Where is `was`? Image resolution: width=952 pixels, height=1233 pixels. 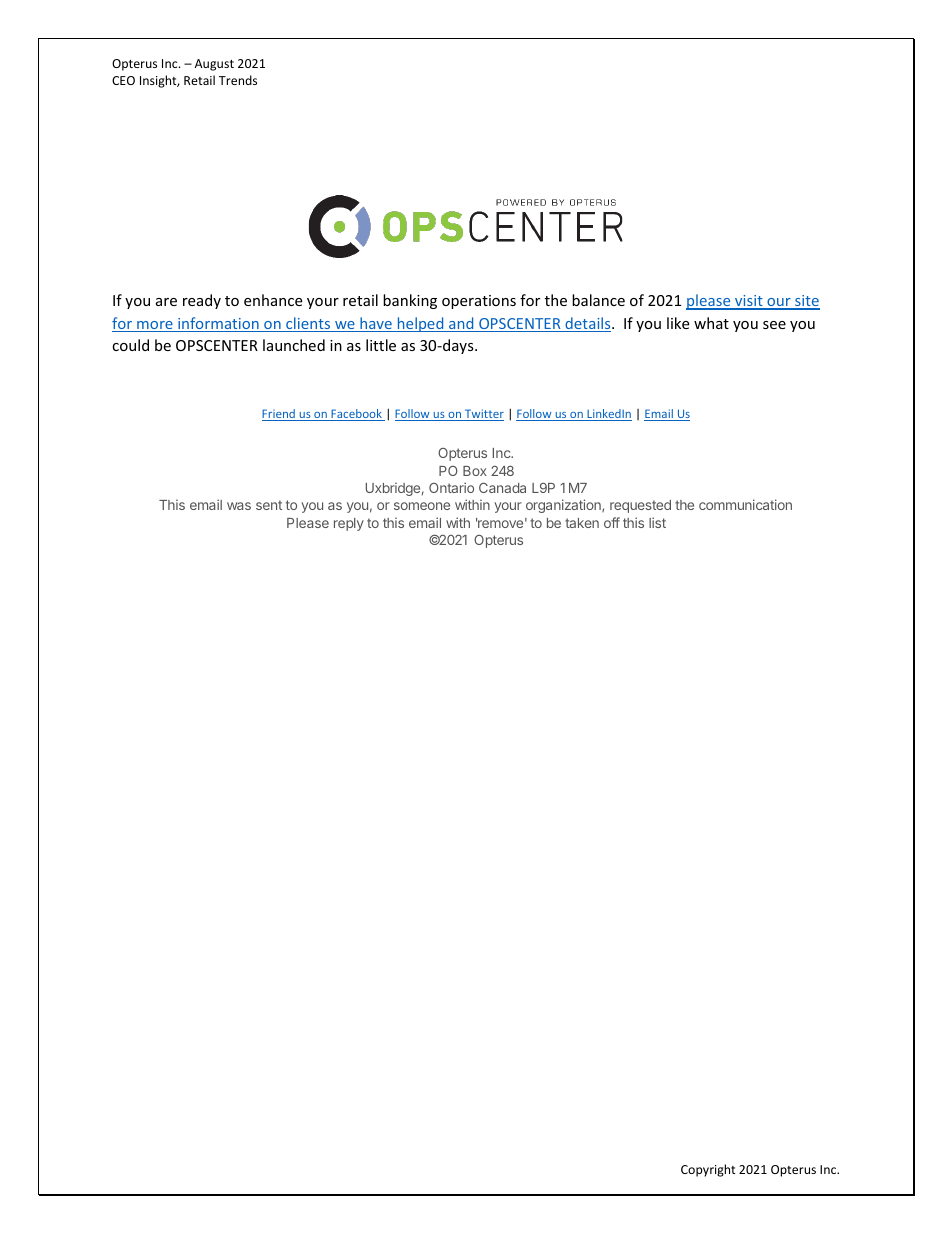 was is located at coordinates (239, 506).
